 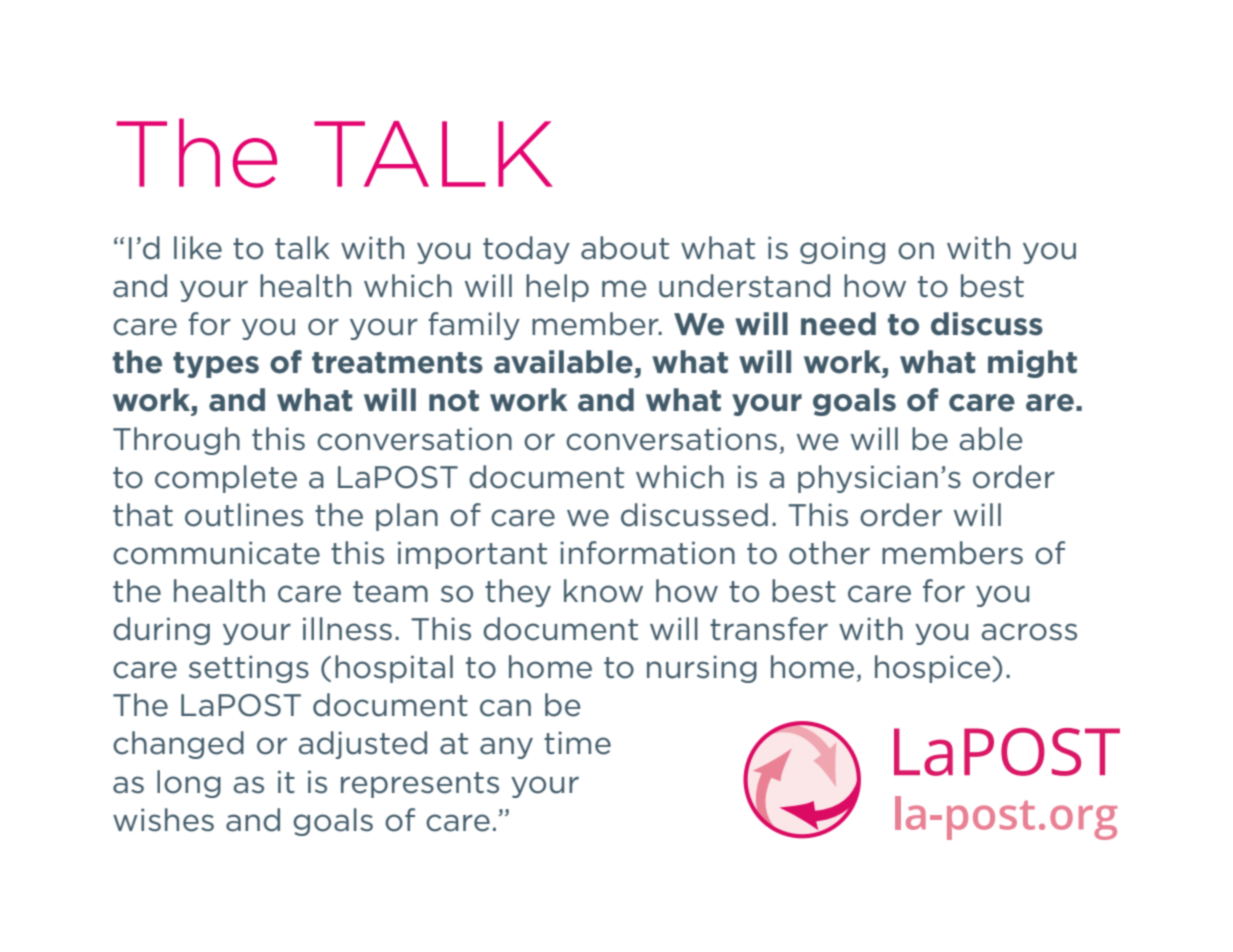 I want to click on information, so click(x=647, y=553).
